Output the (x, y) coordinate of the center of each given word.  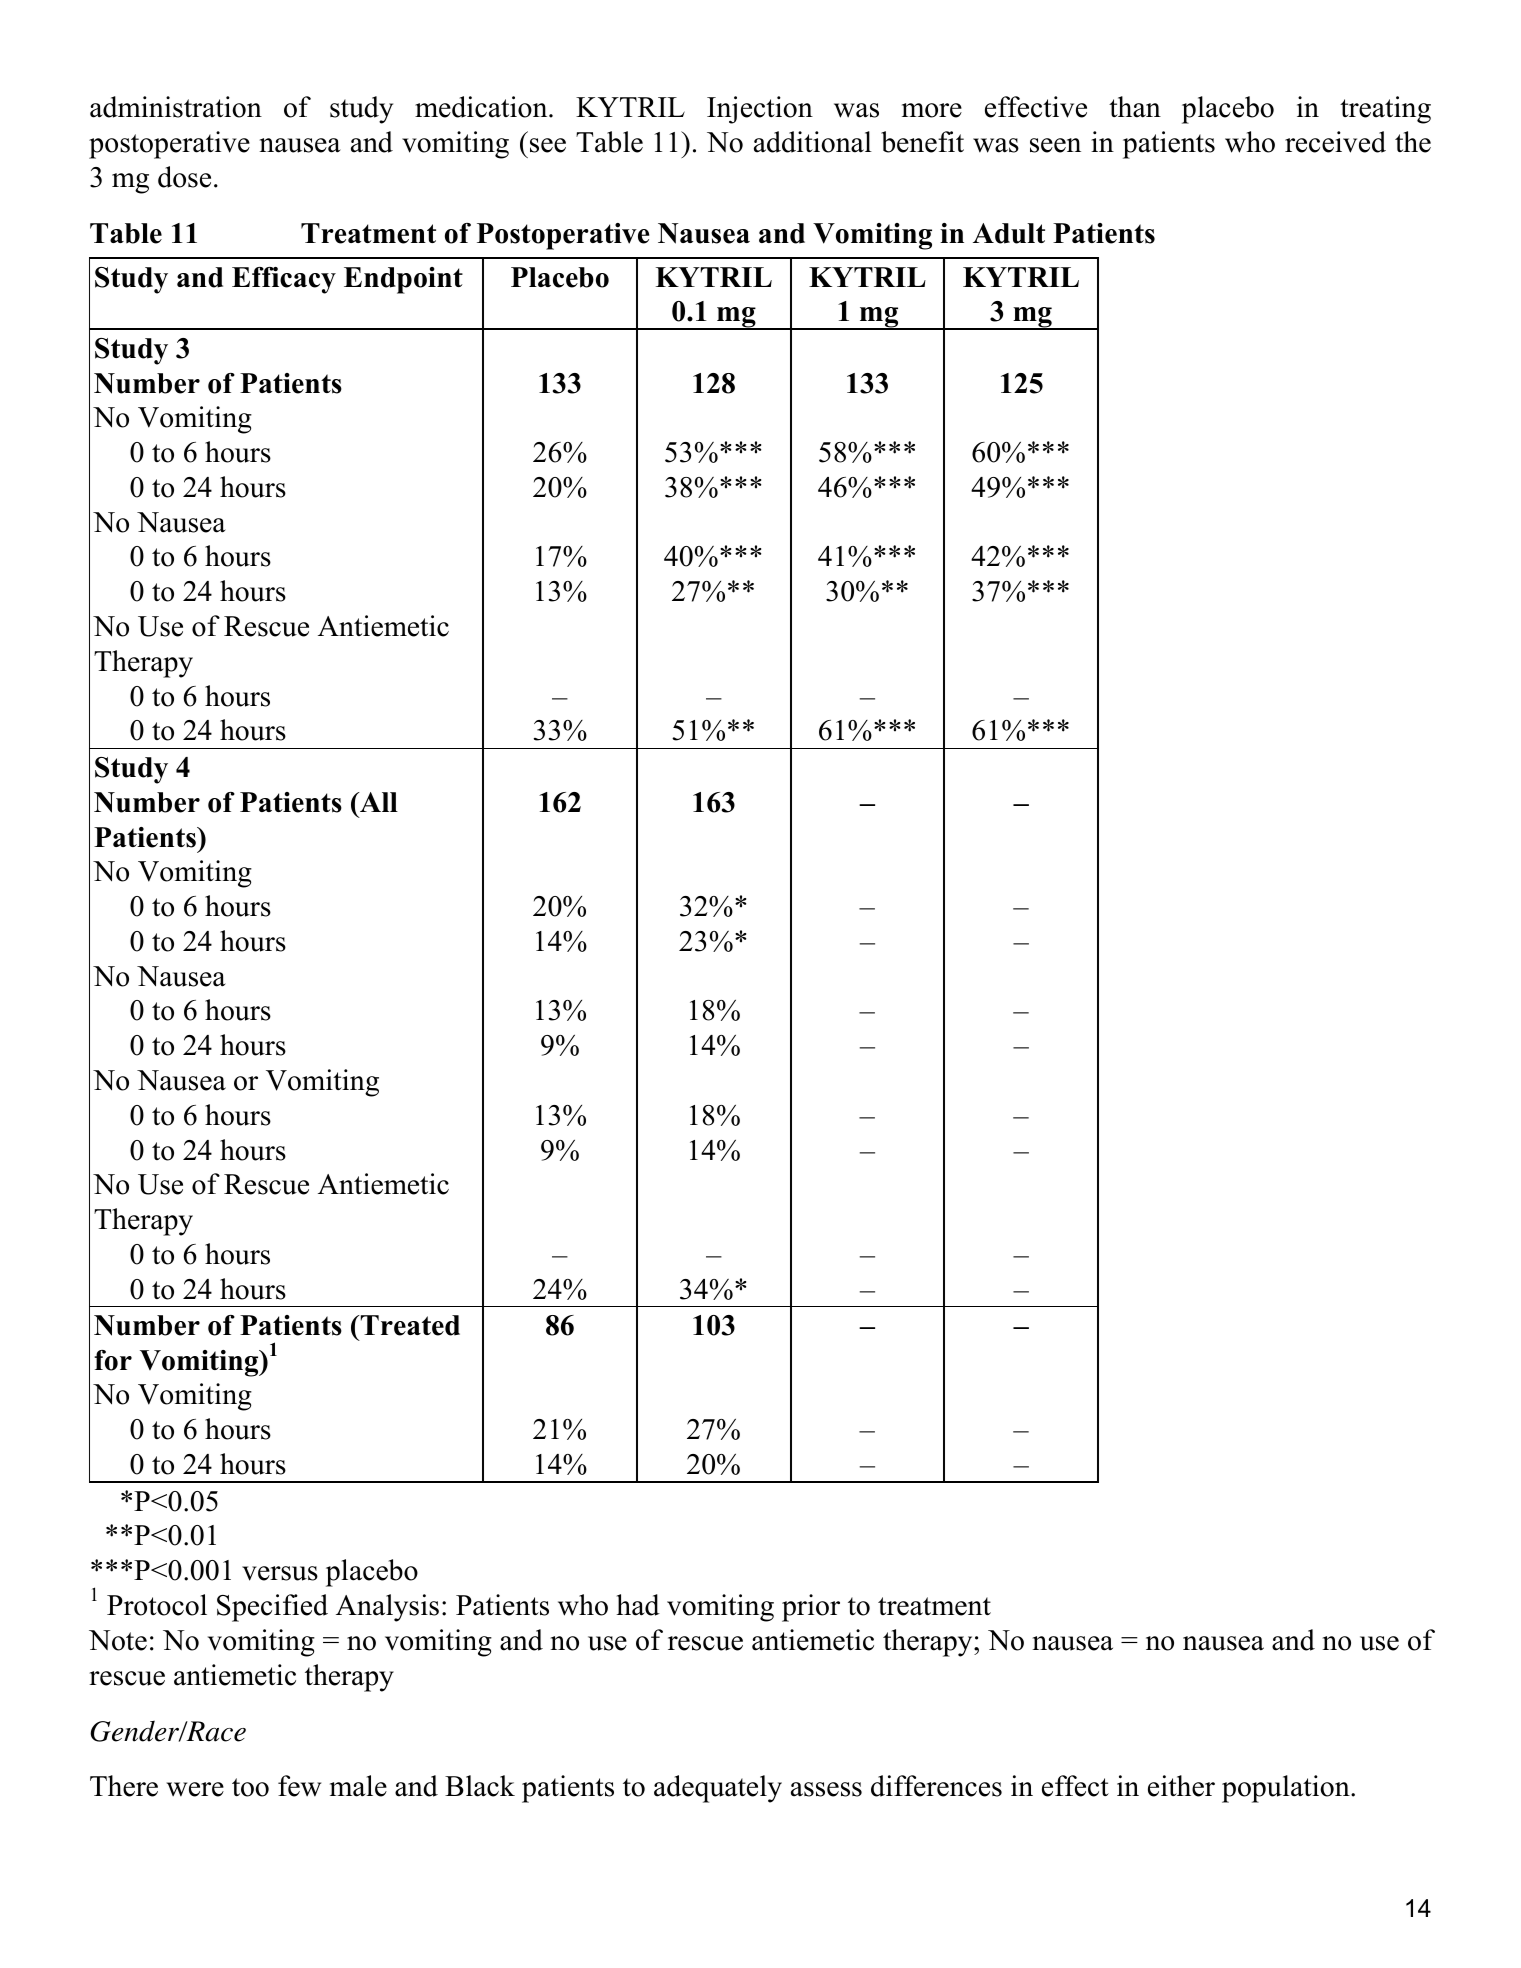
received (1335, 142)
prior (811, 1608)
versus (280, 1573)
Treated (409, 1325)
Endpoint (403, 280)
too (250, 1787)
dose (184, 177)
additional (813, 142)
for (113, 1360)
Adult (1009, 233)
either (1181, 1786)
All (378, 802)
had (638, 1605)
